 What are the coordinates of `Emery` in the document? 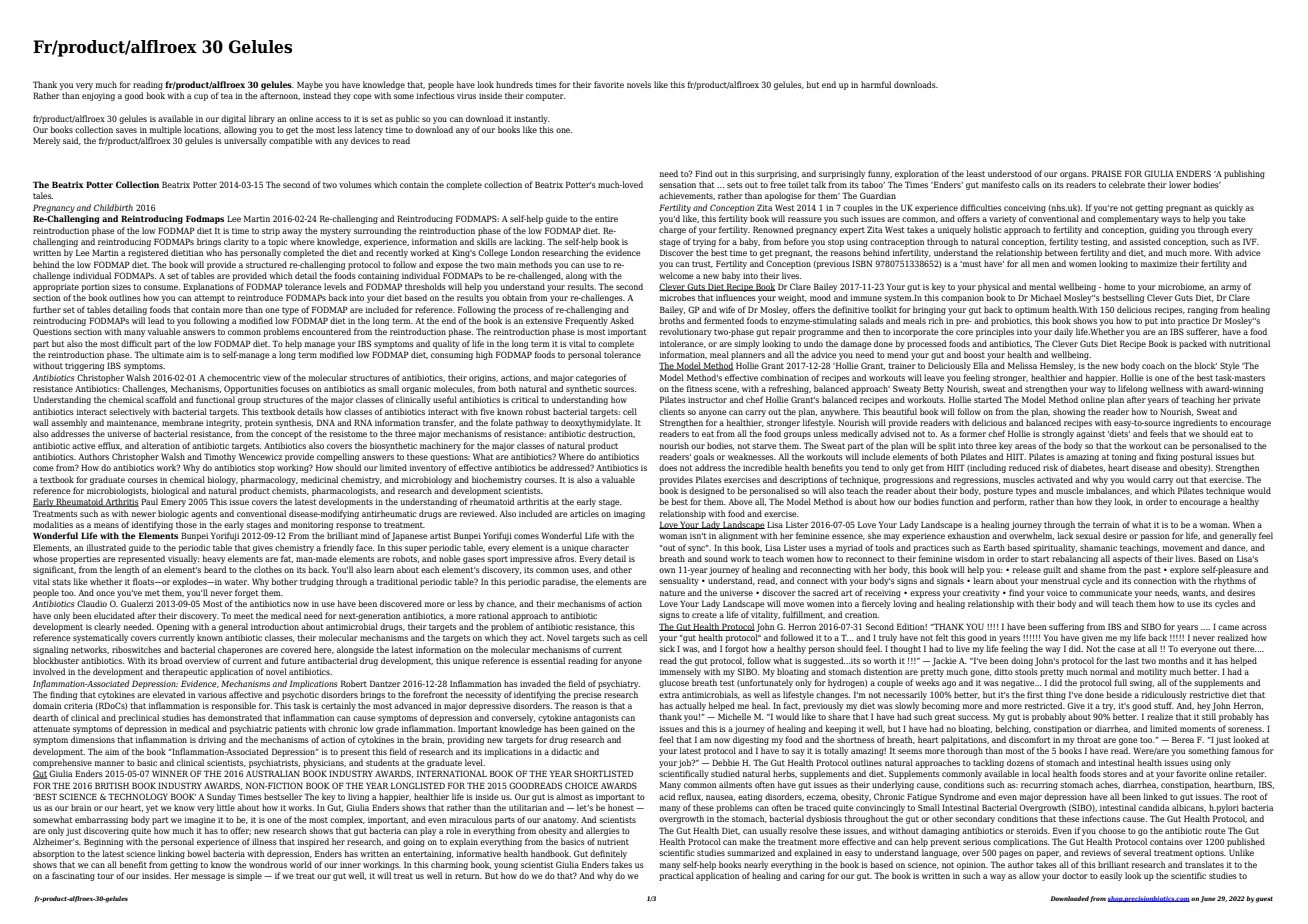 It's located at (173, 502).
